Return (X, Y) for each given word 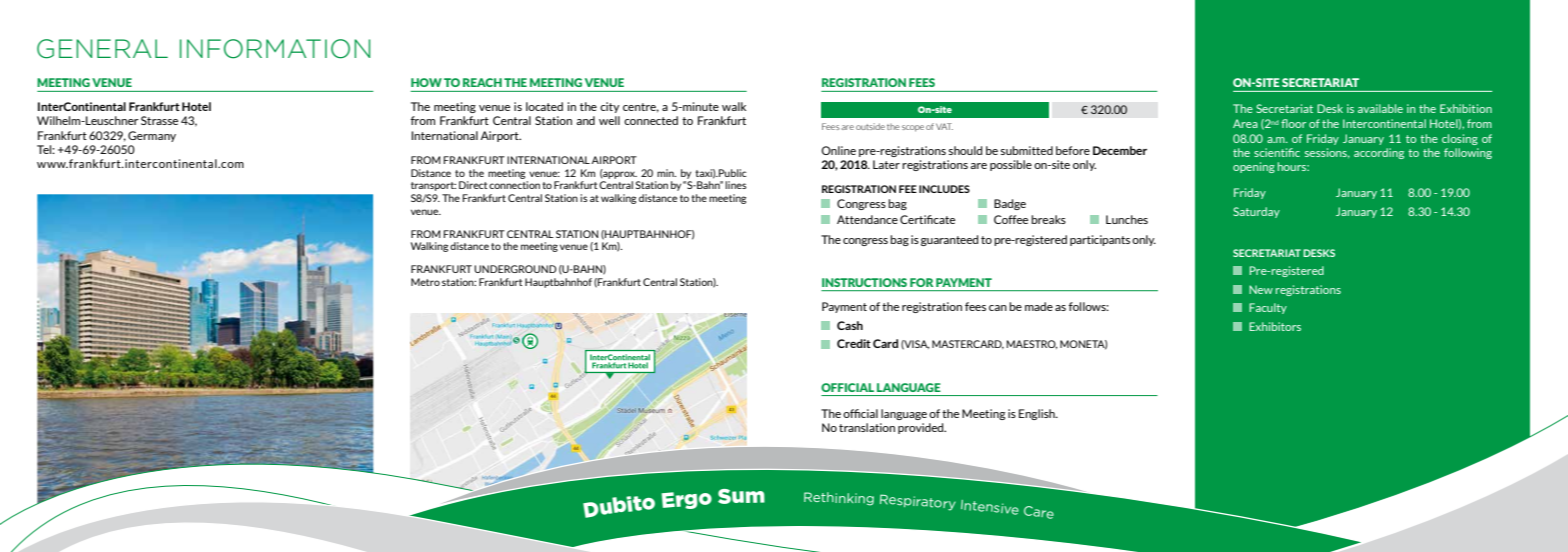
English (1038, 414)
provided (922, 428)
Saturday (1256, 212)
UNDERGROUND (515, 269)
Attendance (867, 219)
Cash (850, 325)
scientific (1277, 152)
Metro (425, 282)
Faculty (1268, 308)
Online (838, 150)
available (1380, 108)
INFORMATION (275, 49)
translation (867, 427)
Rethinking (839, 499)
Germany (152, 136)
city (610, 107)
